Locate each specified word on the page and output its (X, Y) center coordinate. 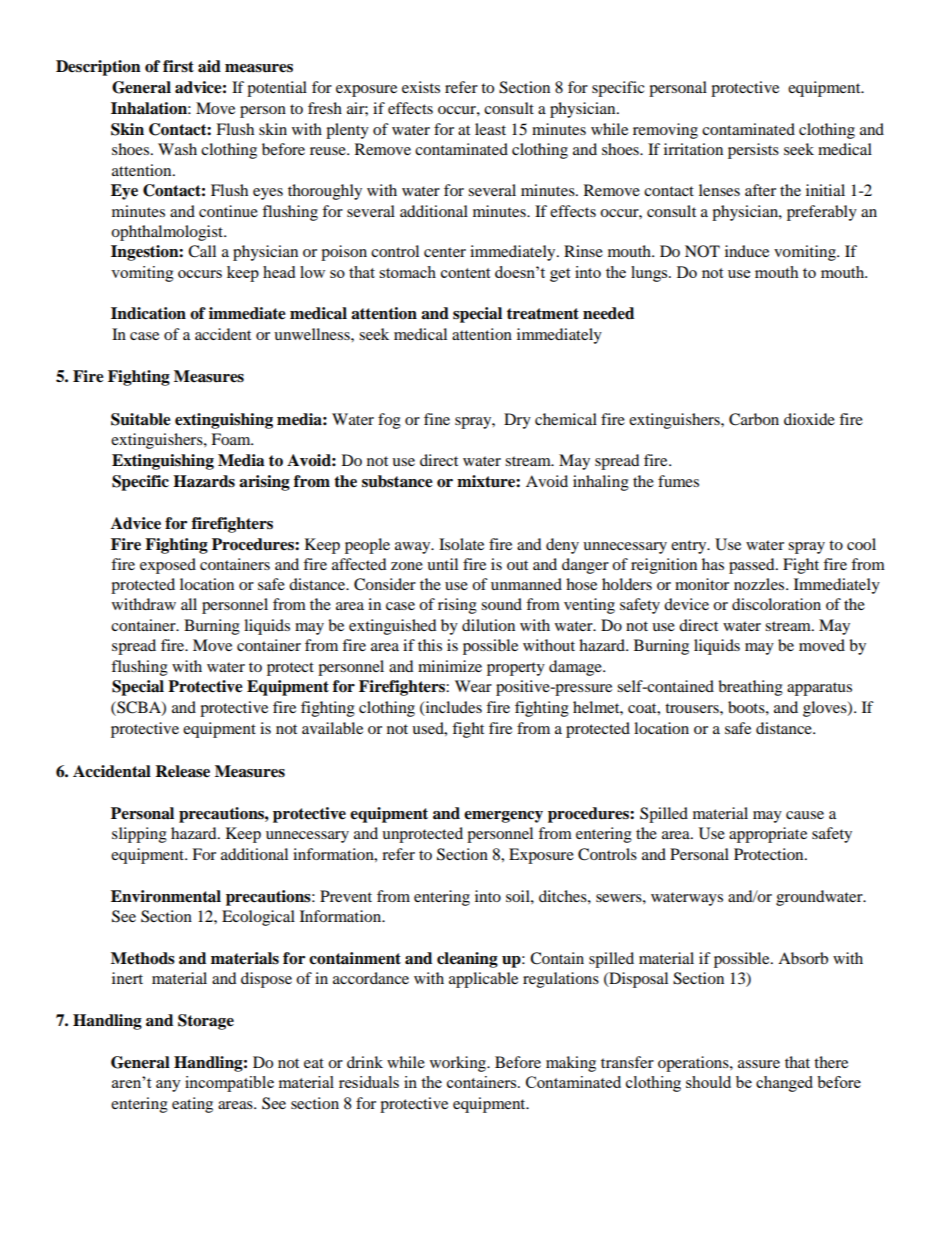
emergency (503, 817)
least (490, 129)
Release (182, 771)
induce (747, 251)
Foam (232, 439)
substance (397, 481)
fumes (678, 481)
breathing (750, 688)
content (465, 273)
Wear (473, 686)
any (168, 1086)
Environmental (166, 896)
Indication (148, 313)
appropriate (768, 835)
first (178, 66)
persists (753, 151)
